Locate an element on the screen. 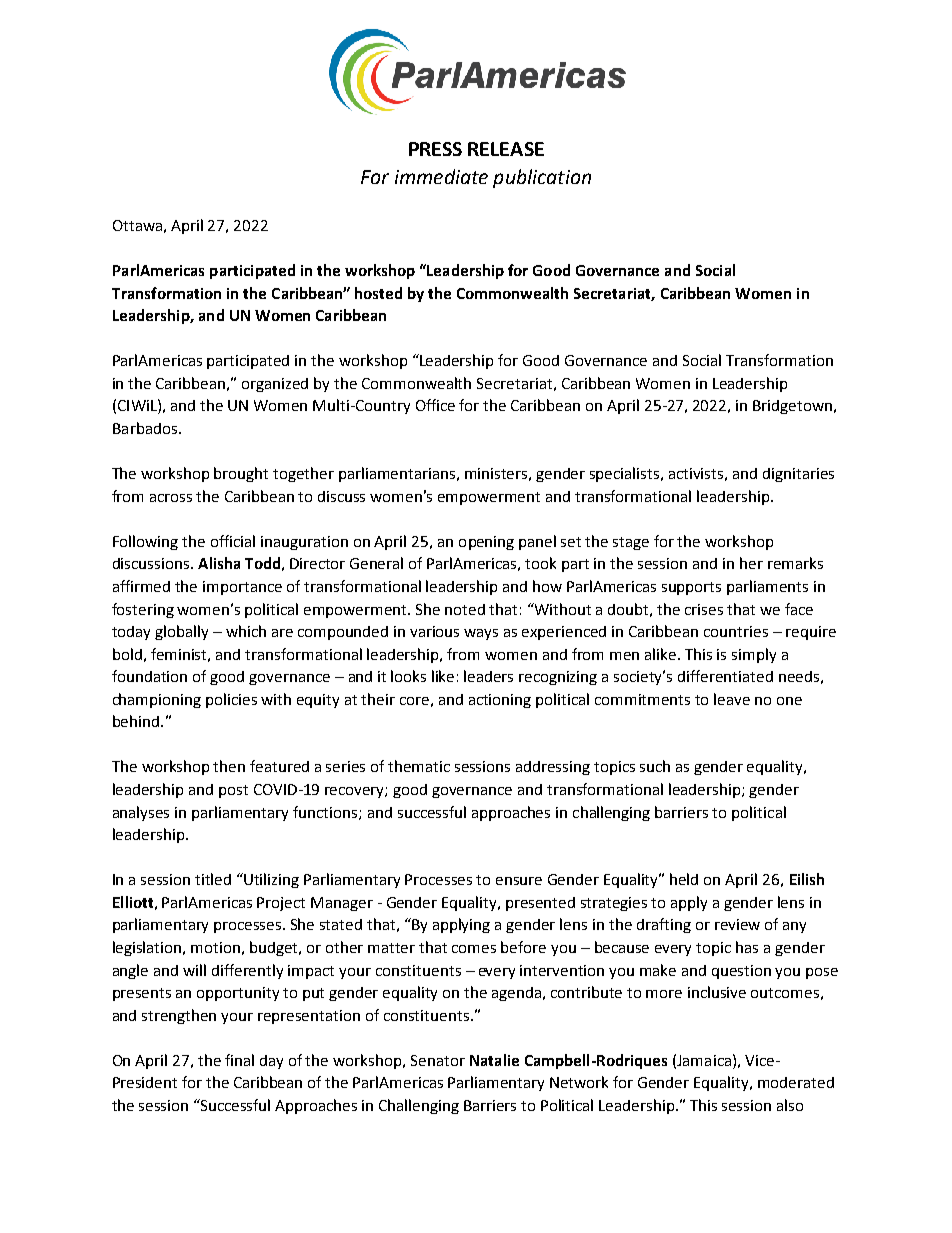 The image size is (952, 1233). publication is located at coordinates (542, 178).
